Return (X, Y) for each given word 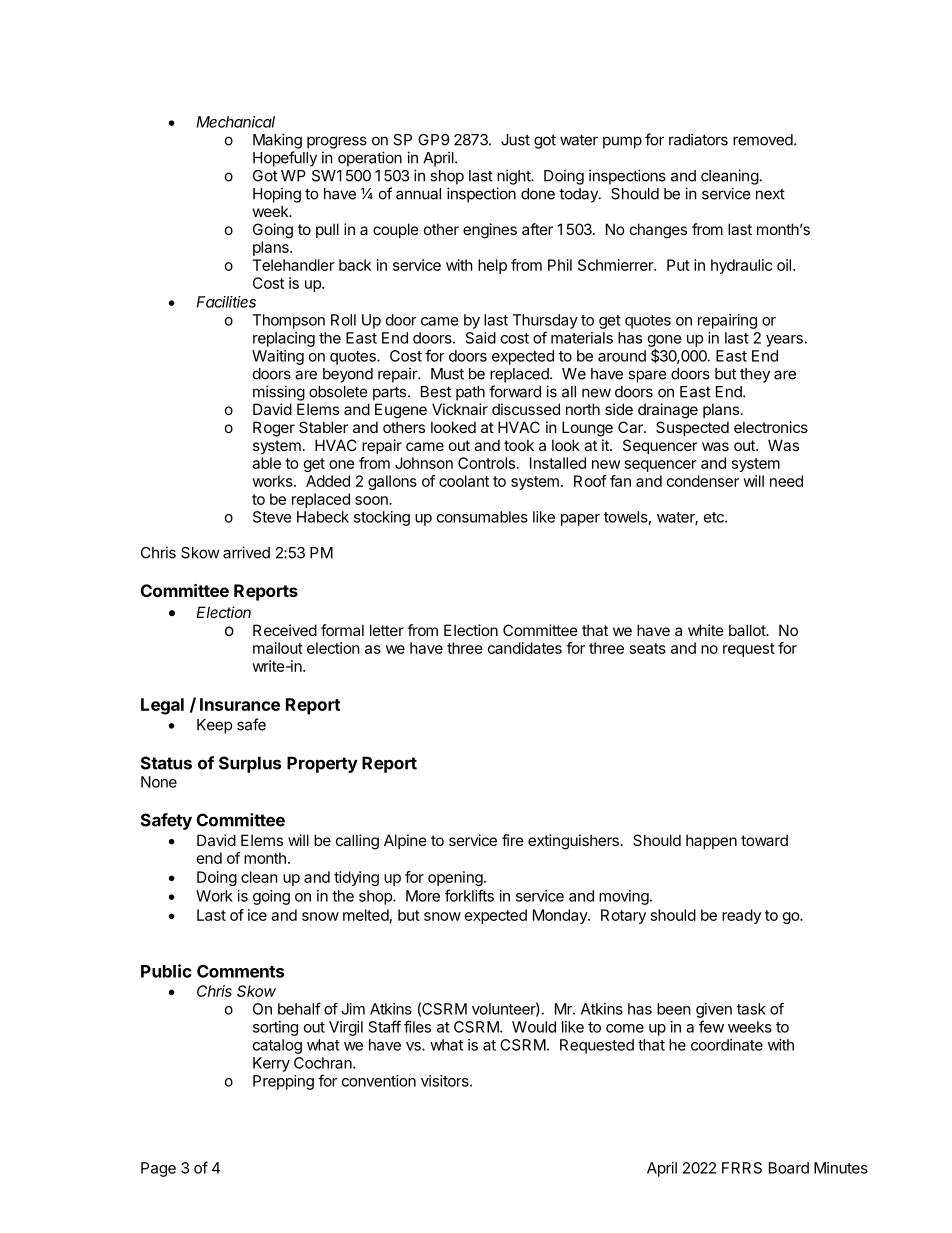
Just (515, 140)
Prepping (283, 1082)
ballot (748, 630)
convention (379, 1081)
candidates (525, 648)
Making (277, 141)
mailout (278, 648)
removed (764, 140)
